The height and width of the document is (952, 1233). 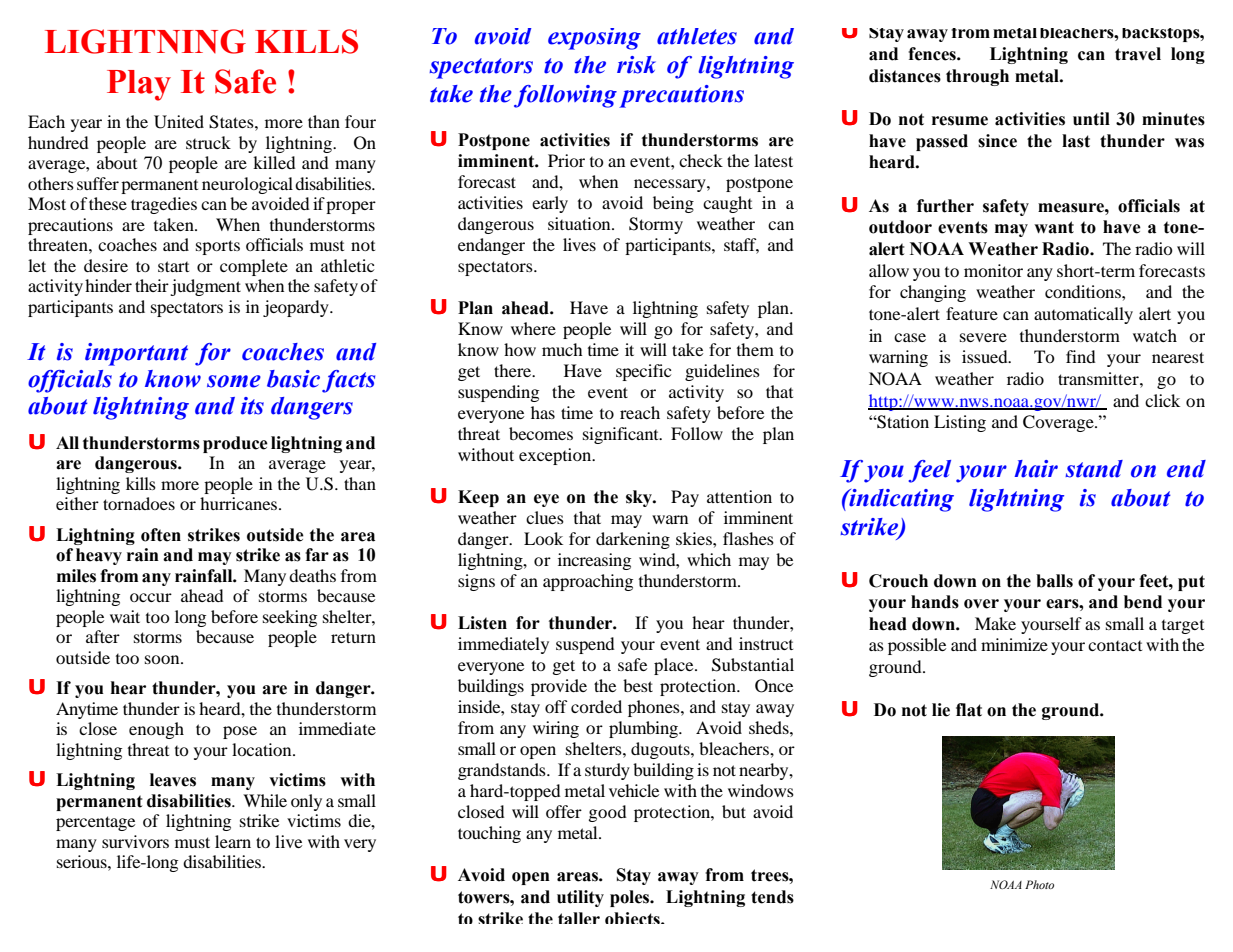 What do you see at coordinates (656, 225) in the document?
I see `Stormy` at bounding box center [656, 225].
